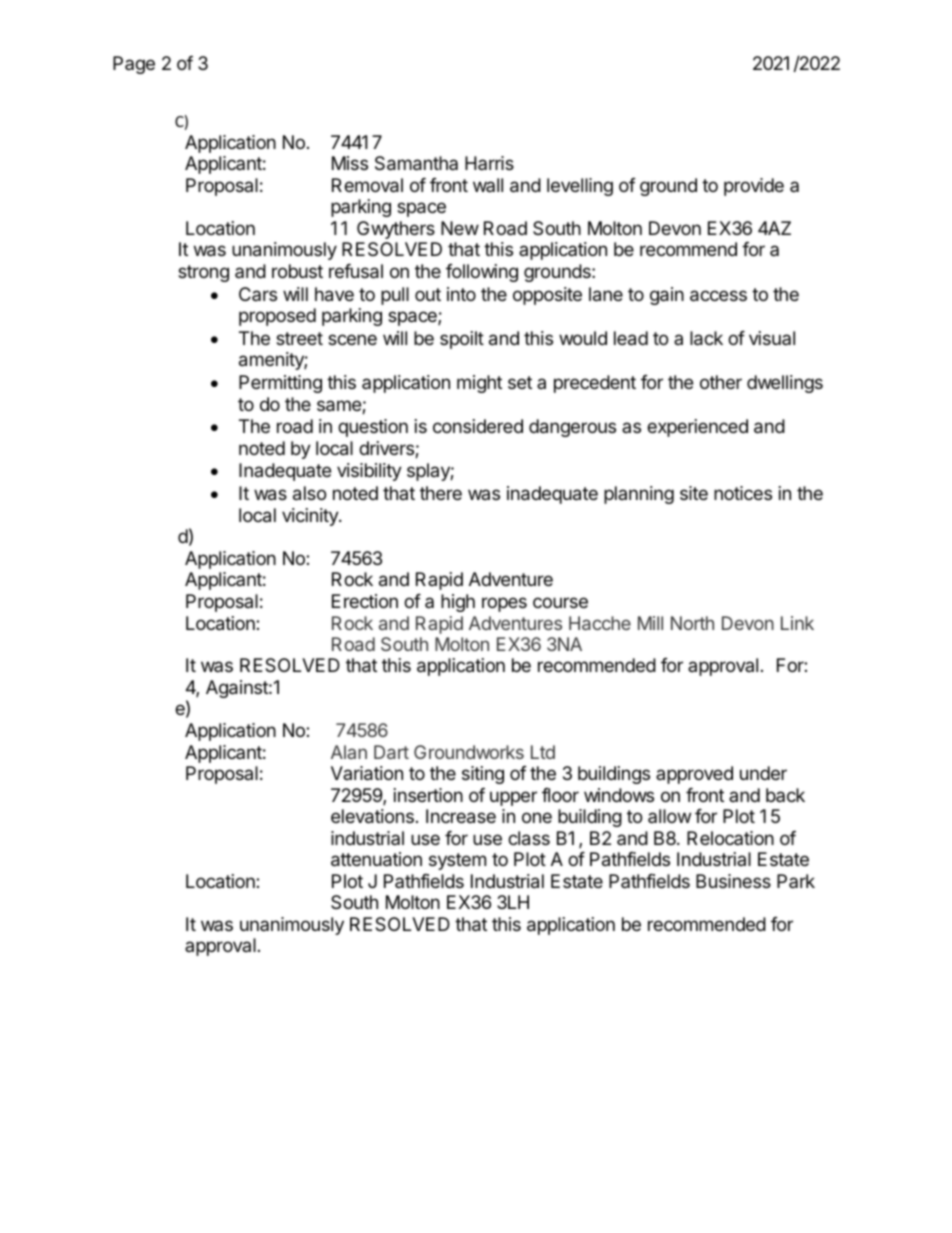 The height and width of the page is (1233, 952). I want to click on lack, so click(706, 338).
